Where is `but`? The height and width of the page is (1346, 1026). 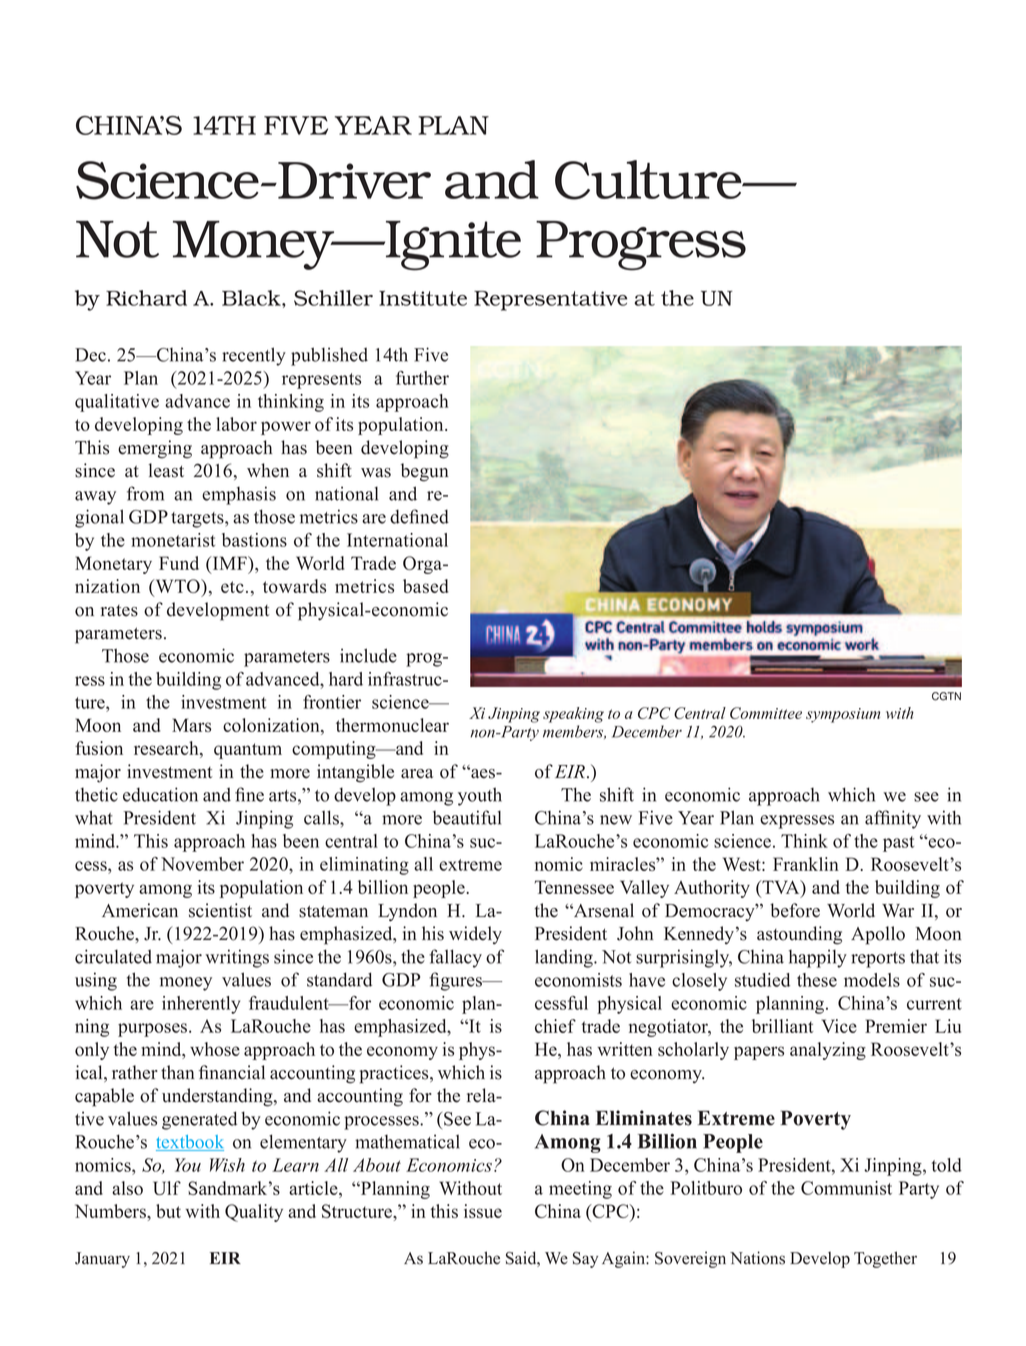
but is located at coordinates (168, 1211).
